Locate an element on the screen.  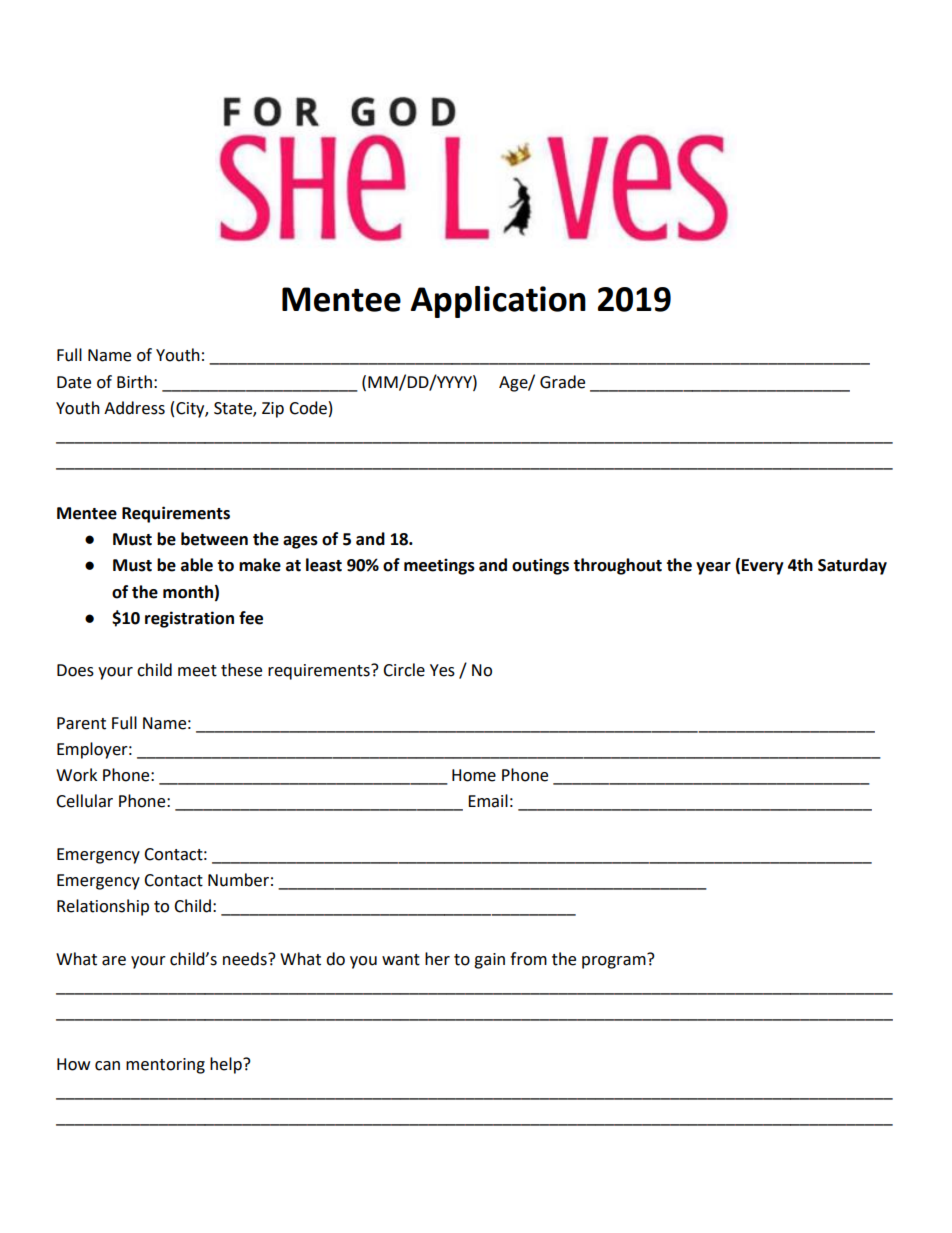
Grade is located at coordinates (562, 382).
